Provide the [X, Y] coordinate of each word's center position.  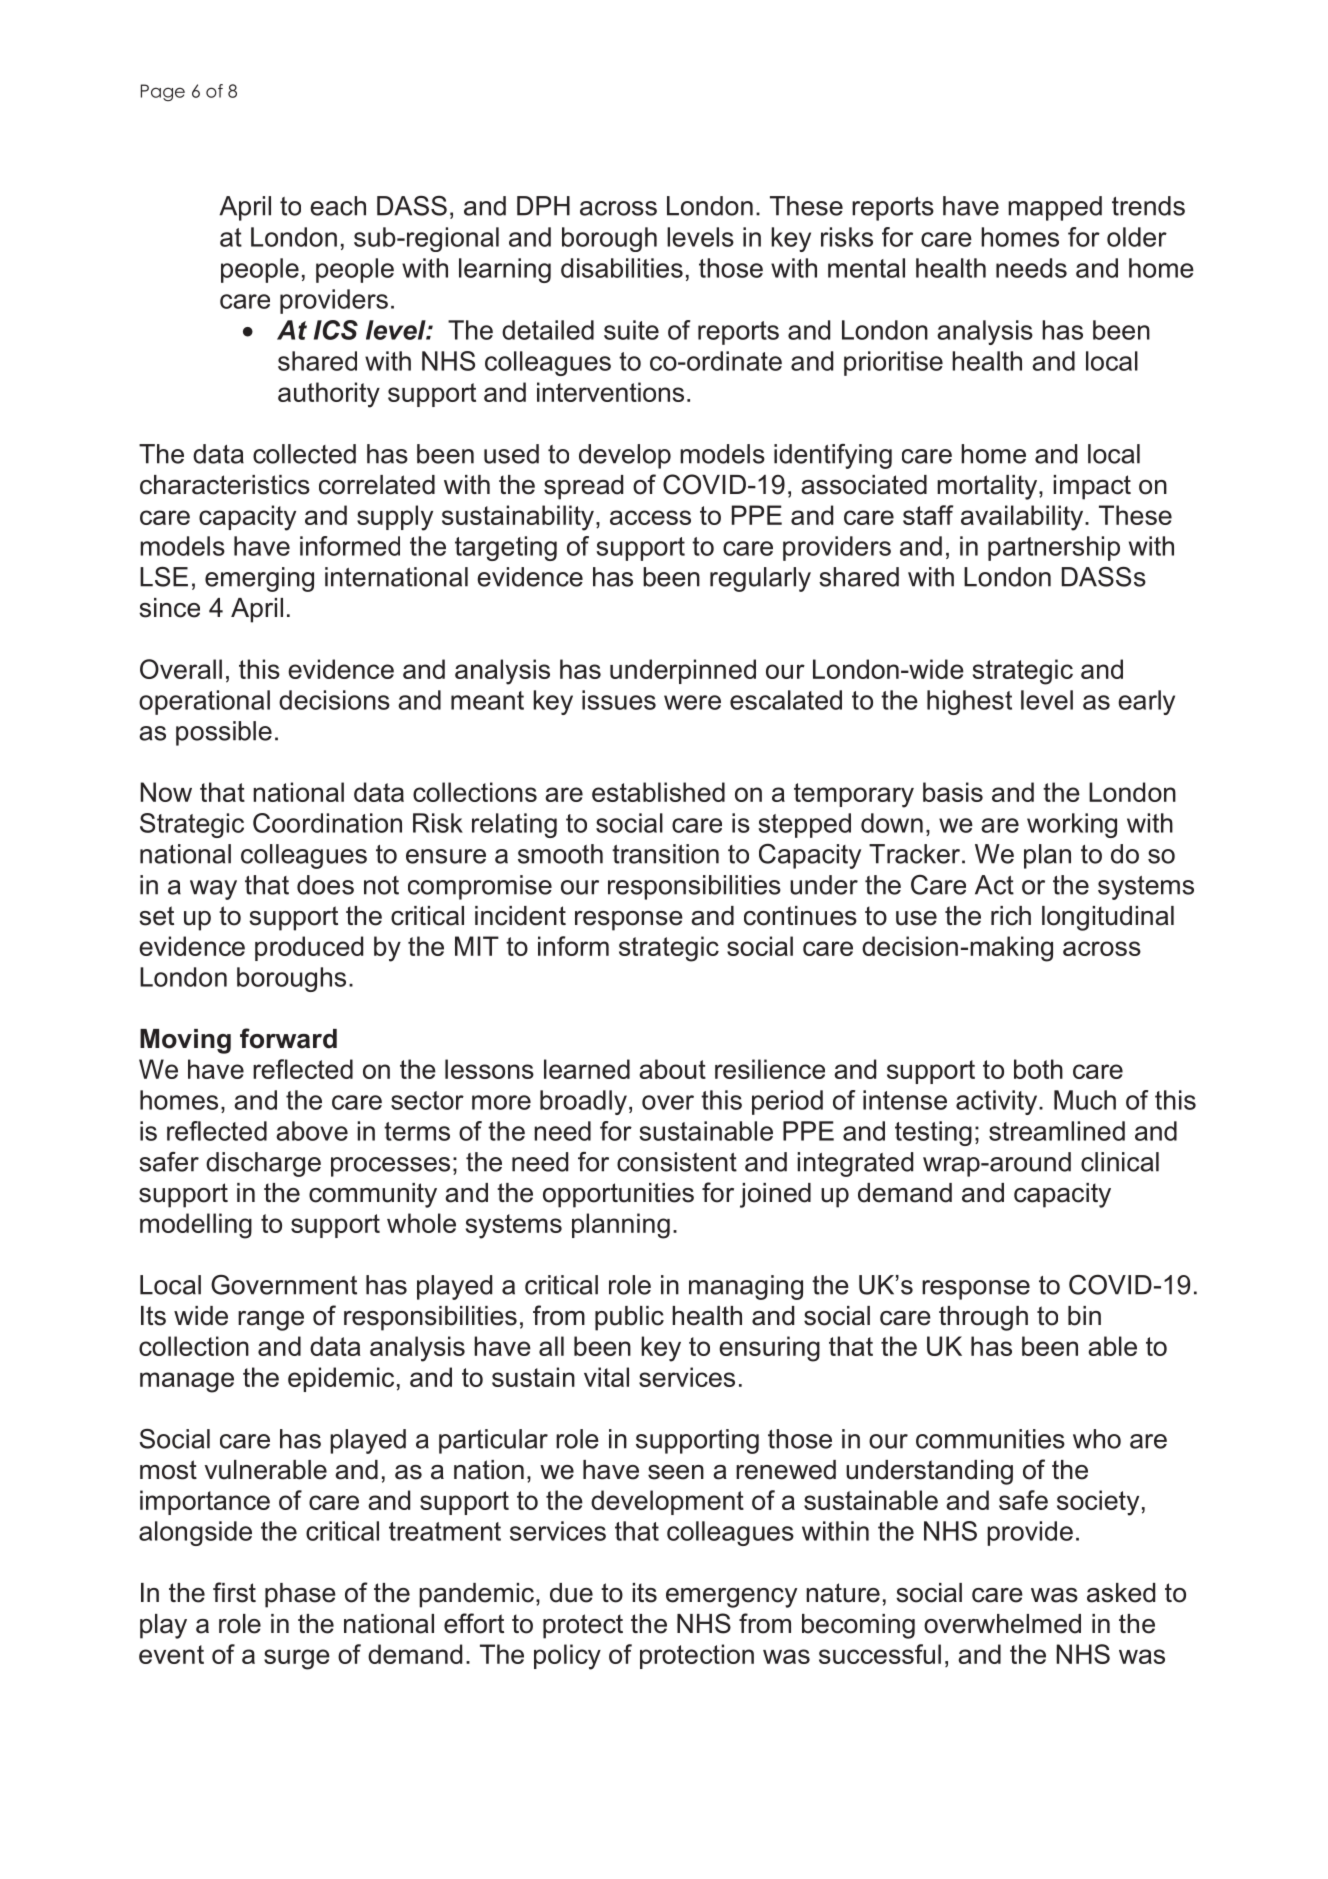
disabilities [622, 268]
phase [300, 1595]
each [338, 206]
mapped [1055, 208]
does [325, 885]
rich [1011, 916]
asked [1121, 1593]
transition [665, 854]
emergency [731, 1598]
